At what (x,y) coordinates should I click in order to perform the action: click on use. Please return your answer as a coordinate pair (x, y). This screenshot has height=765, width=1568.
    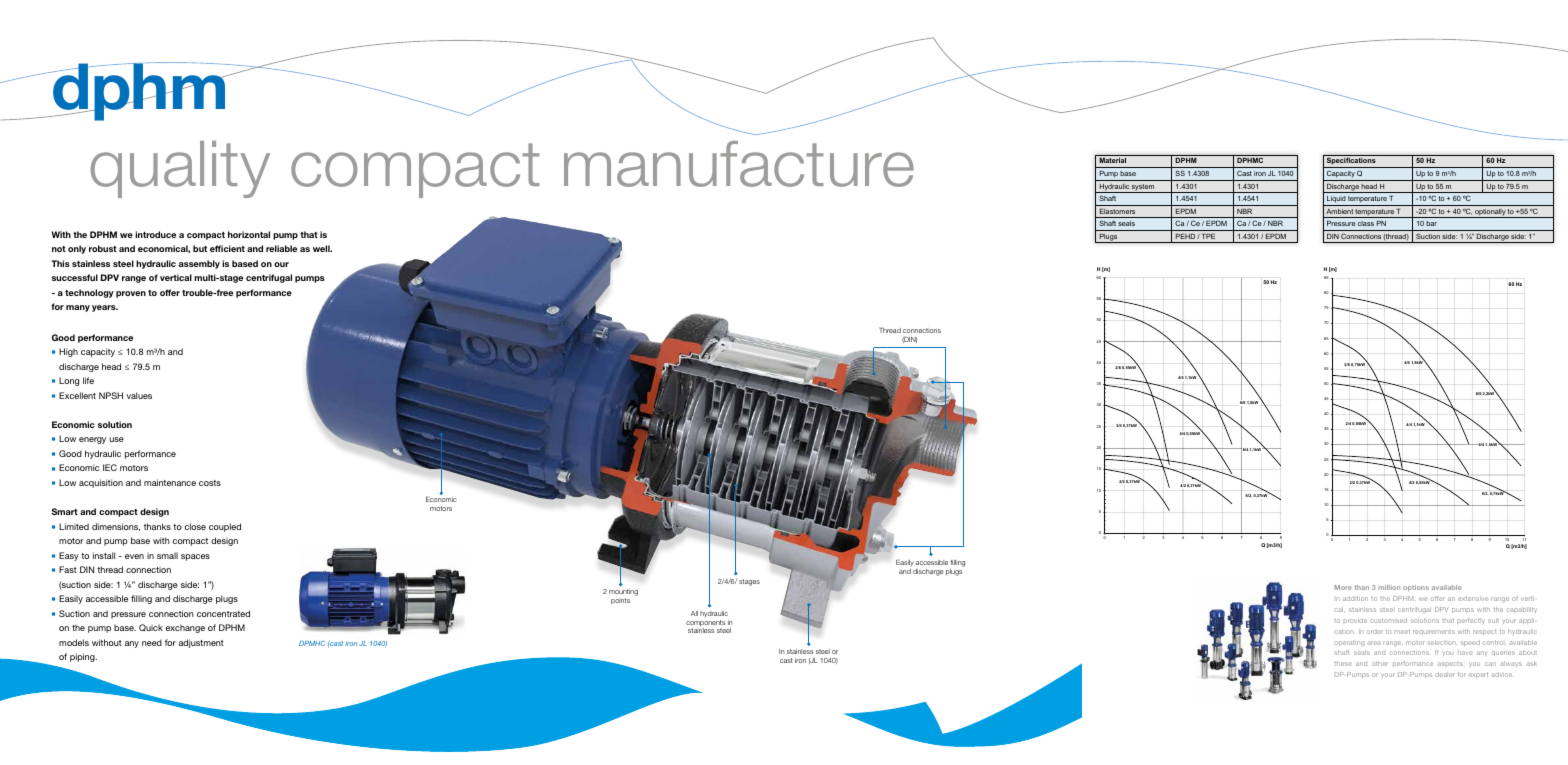
    Looking at the image, I should click on (117, 439).
